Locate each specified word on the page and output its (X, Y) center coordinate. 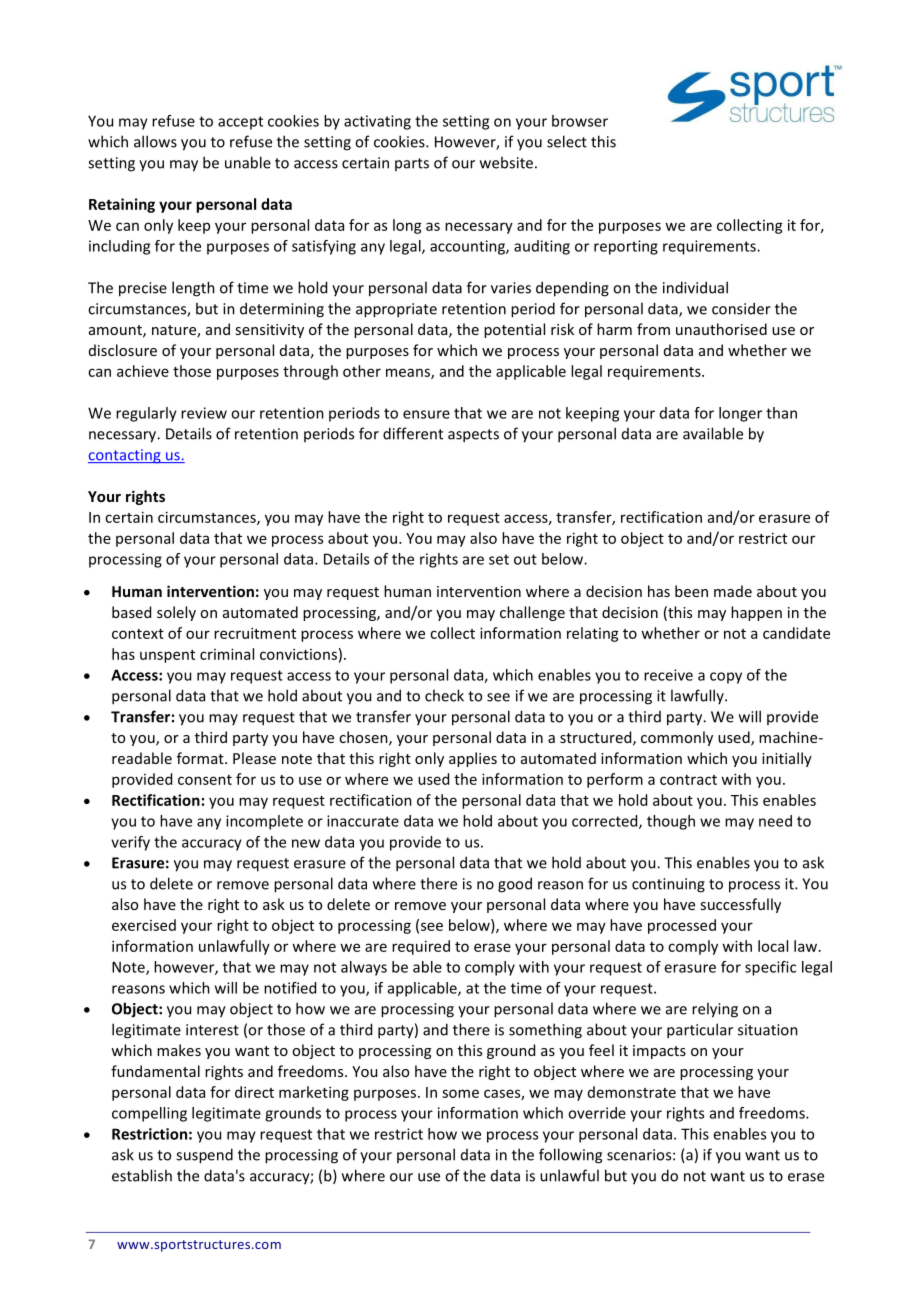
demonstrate (632, 1092)
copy (726, 678)
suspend (204, 1156)
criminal (227, 654)
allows (155, 141)
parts (412, 164)
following (570, 1156)
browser (580, 121)
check (444, 695)
